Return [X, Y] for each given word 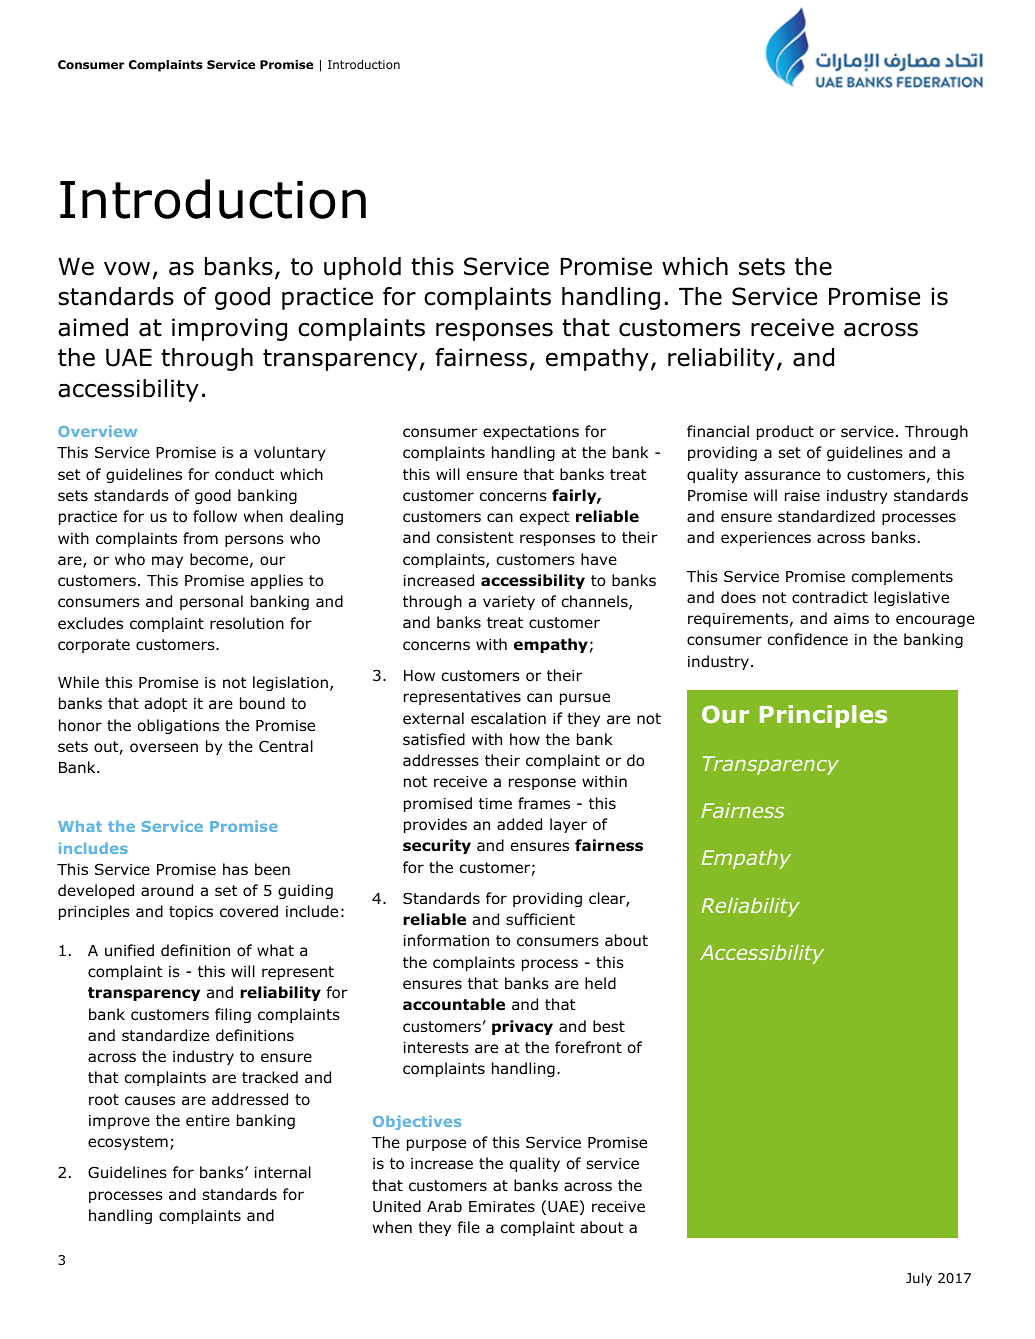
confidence [807, 639]
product [785, 432]
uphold [362, 268]
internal [282, 1172]
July [919, 1279]
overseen [164, 748]
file [468, 1227]
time [495, 803]
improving [229, 329]
